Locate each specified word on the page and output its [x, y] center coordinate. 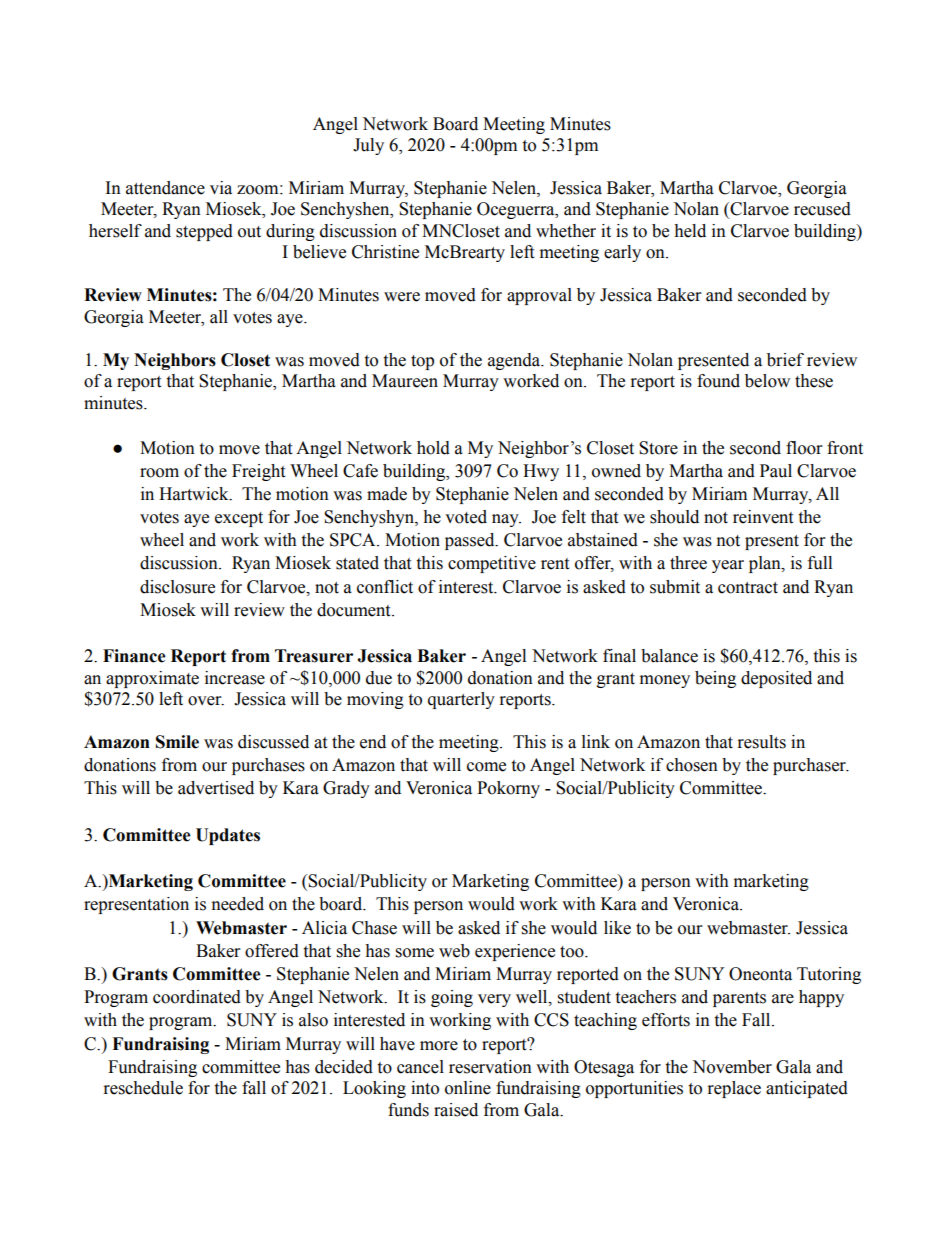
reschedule [143, 1088]
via [221, 188]
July [368, 146]
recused [822, 209]
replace [734, 1089]
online [468, 1088]
